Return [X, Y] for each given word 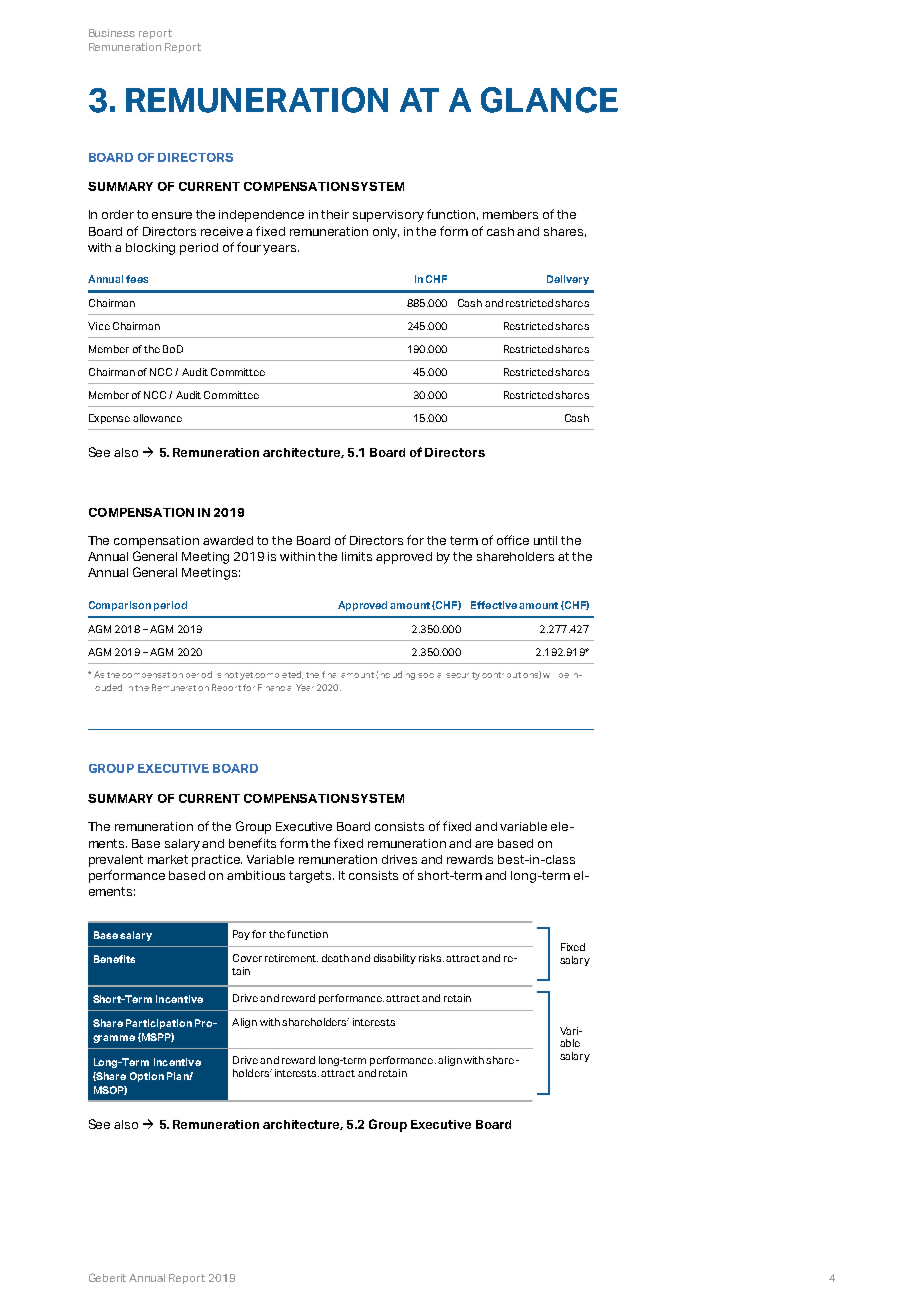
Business [112, 33]
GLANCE [549, 100]
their [335, 214]
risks [431, 958]
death [335, 958]
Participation [159, 1024]
